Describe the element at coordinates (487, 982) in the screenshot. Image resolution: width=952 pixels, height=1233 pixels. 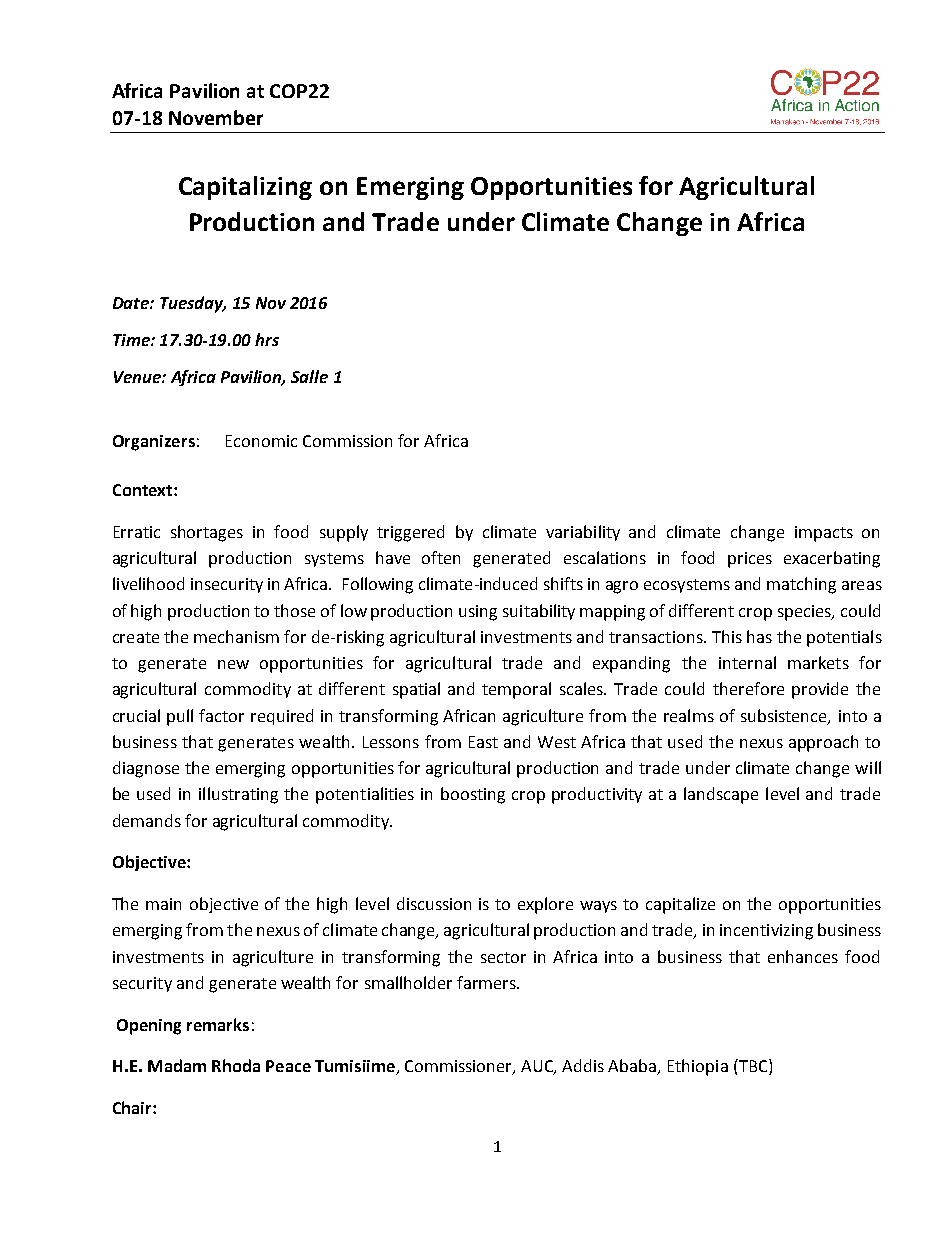
I see `farmers` at that location.
